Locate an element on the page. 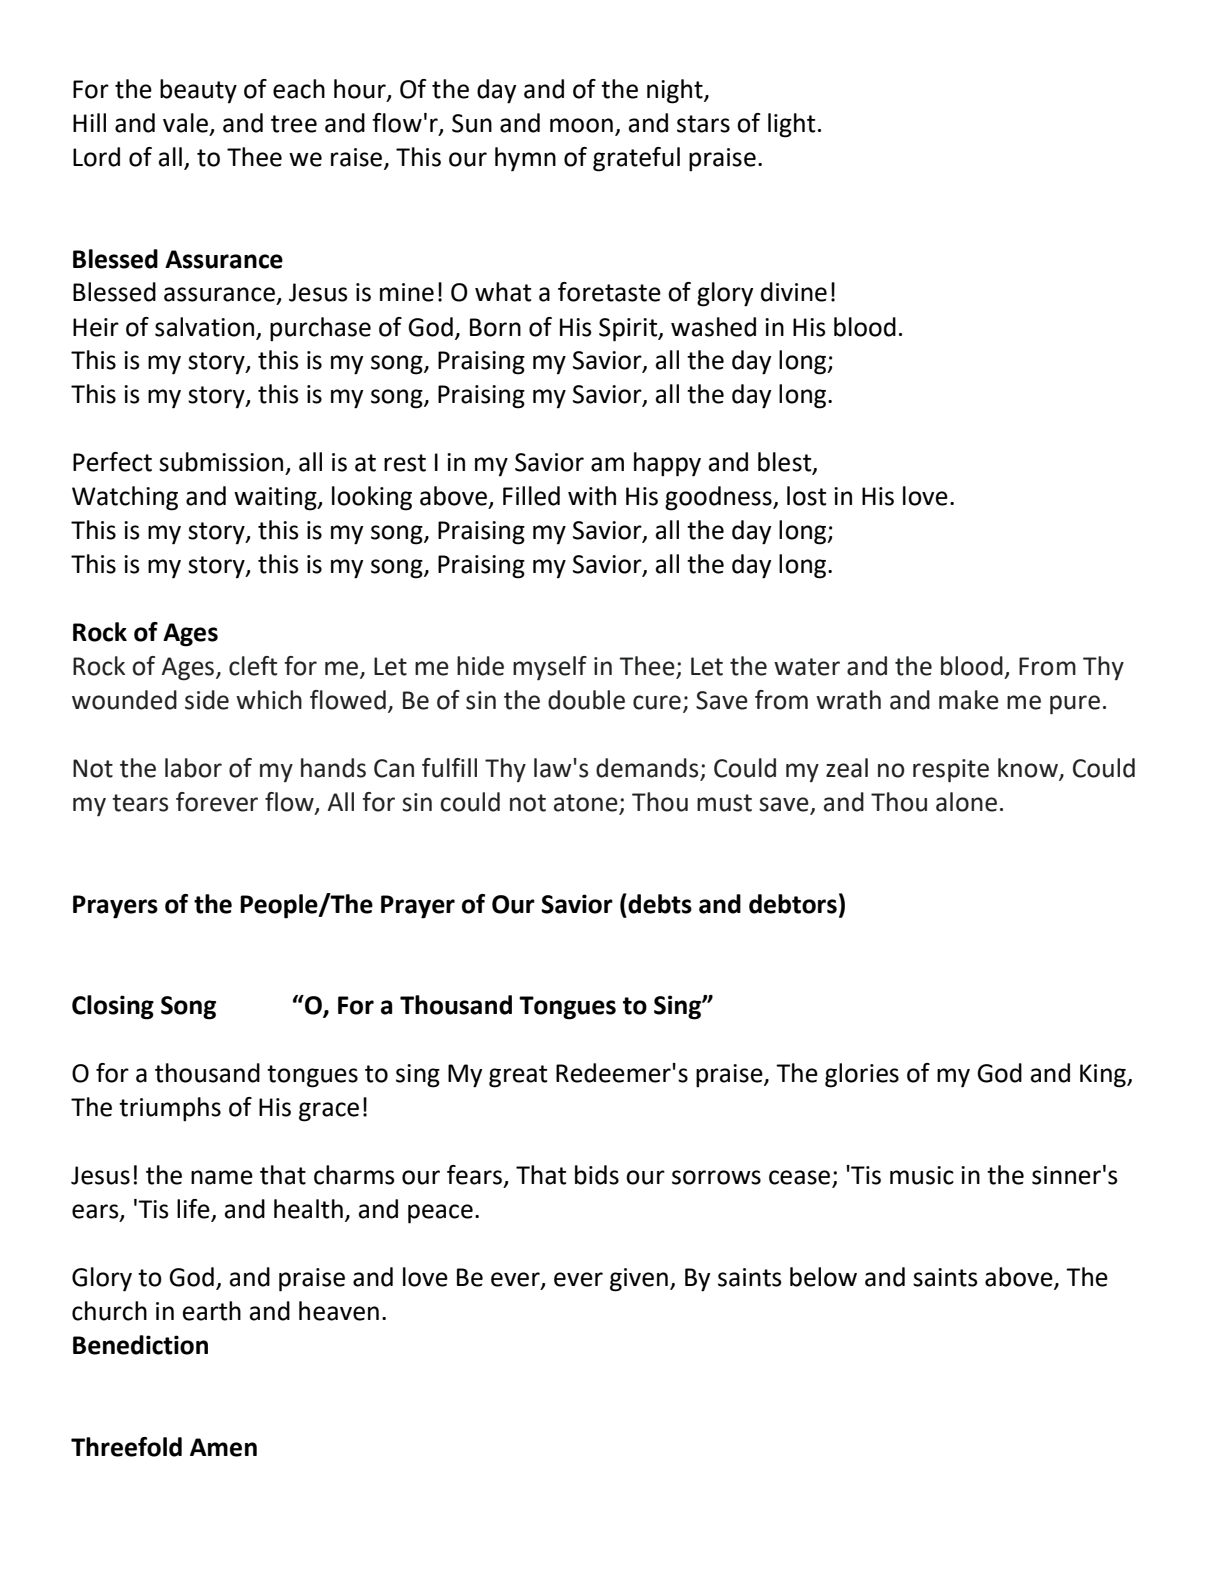  below is located at coordinates (823, 1277).
